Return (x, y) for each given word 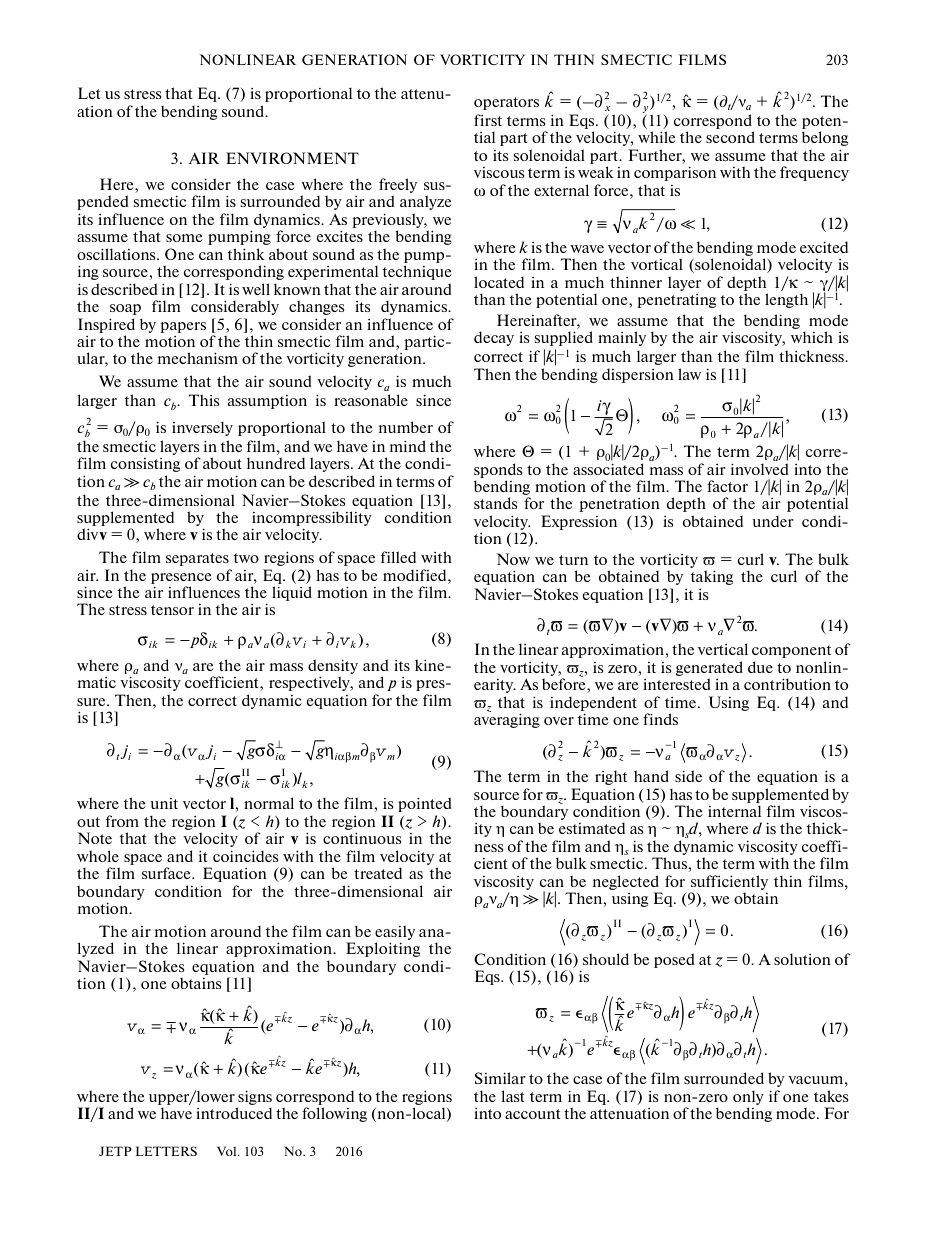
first (488, 120)
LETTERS (166, 1151)
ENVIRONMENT (292, 158)
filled (398, 557)
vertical (723, 649)
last (512, 1096)
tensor (172, 610)
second (730, 137)
